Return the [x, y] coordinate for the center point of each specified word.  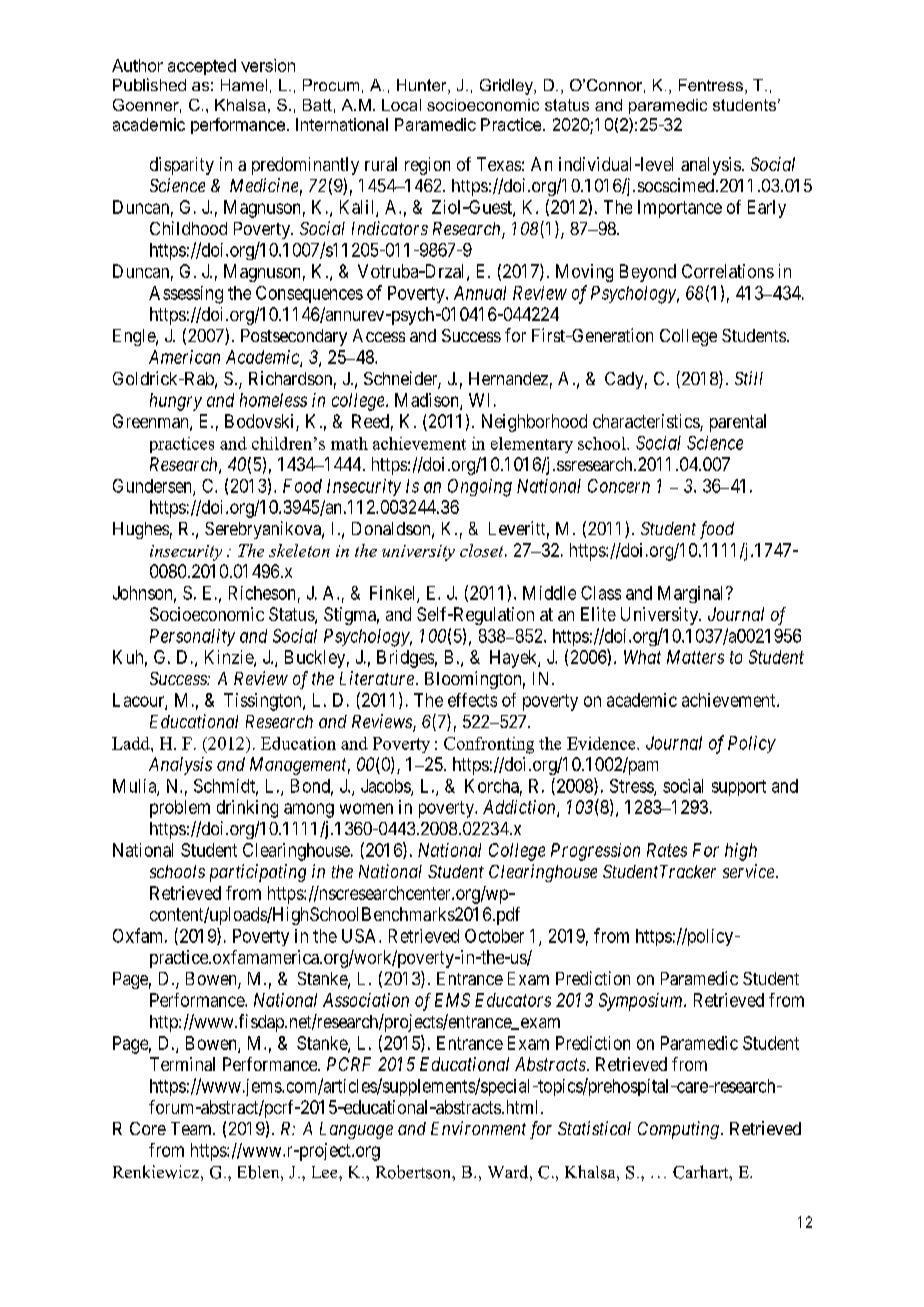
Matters [695, 657]
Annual [480, 293]
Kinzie [230, 658]
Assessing [186, 295]
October [494, 936]
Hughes [141, 530]
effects [472, 700]
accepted [202, 67]
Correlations [728, 271]
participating [258, 873]
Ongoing [480, 488]
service [748, 871]
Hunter [423, 86]
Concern [619, 486]
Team [192, 1128]
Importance [680, 209]
